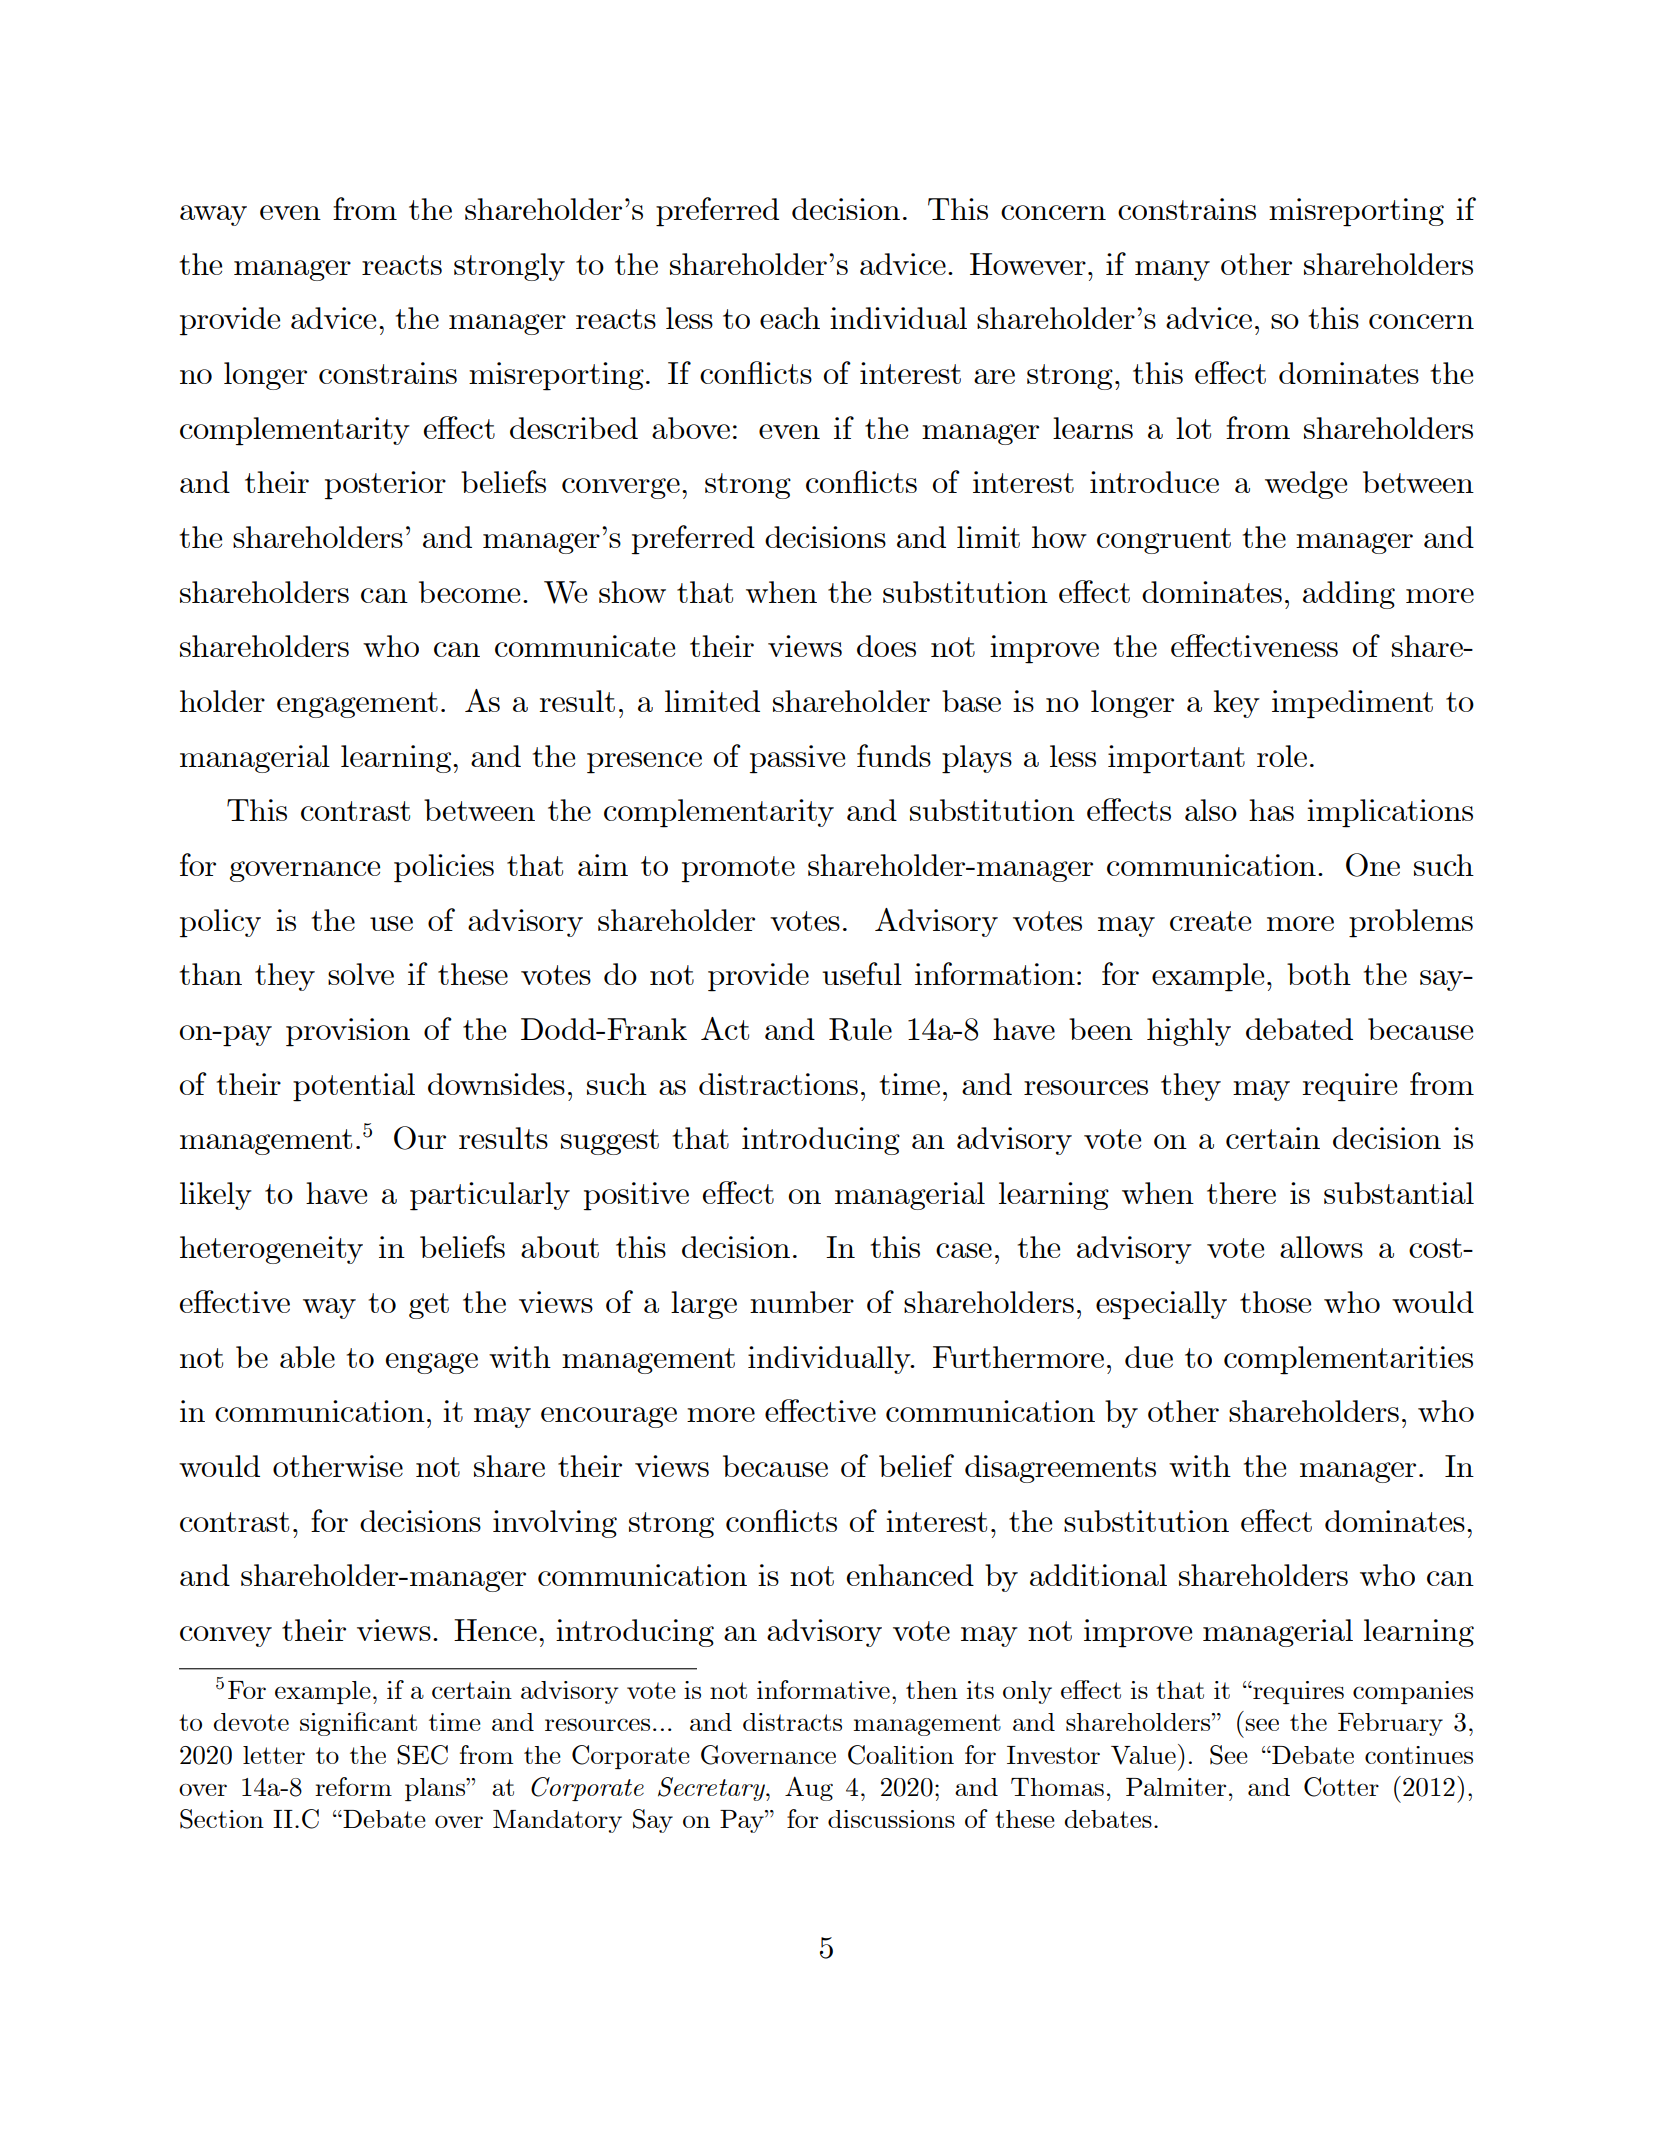 Image resolution: width=1653 pixels, height=2140 pixels. I want to click on both, so click(1319, 974).
